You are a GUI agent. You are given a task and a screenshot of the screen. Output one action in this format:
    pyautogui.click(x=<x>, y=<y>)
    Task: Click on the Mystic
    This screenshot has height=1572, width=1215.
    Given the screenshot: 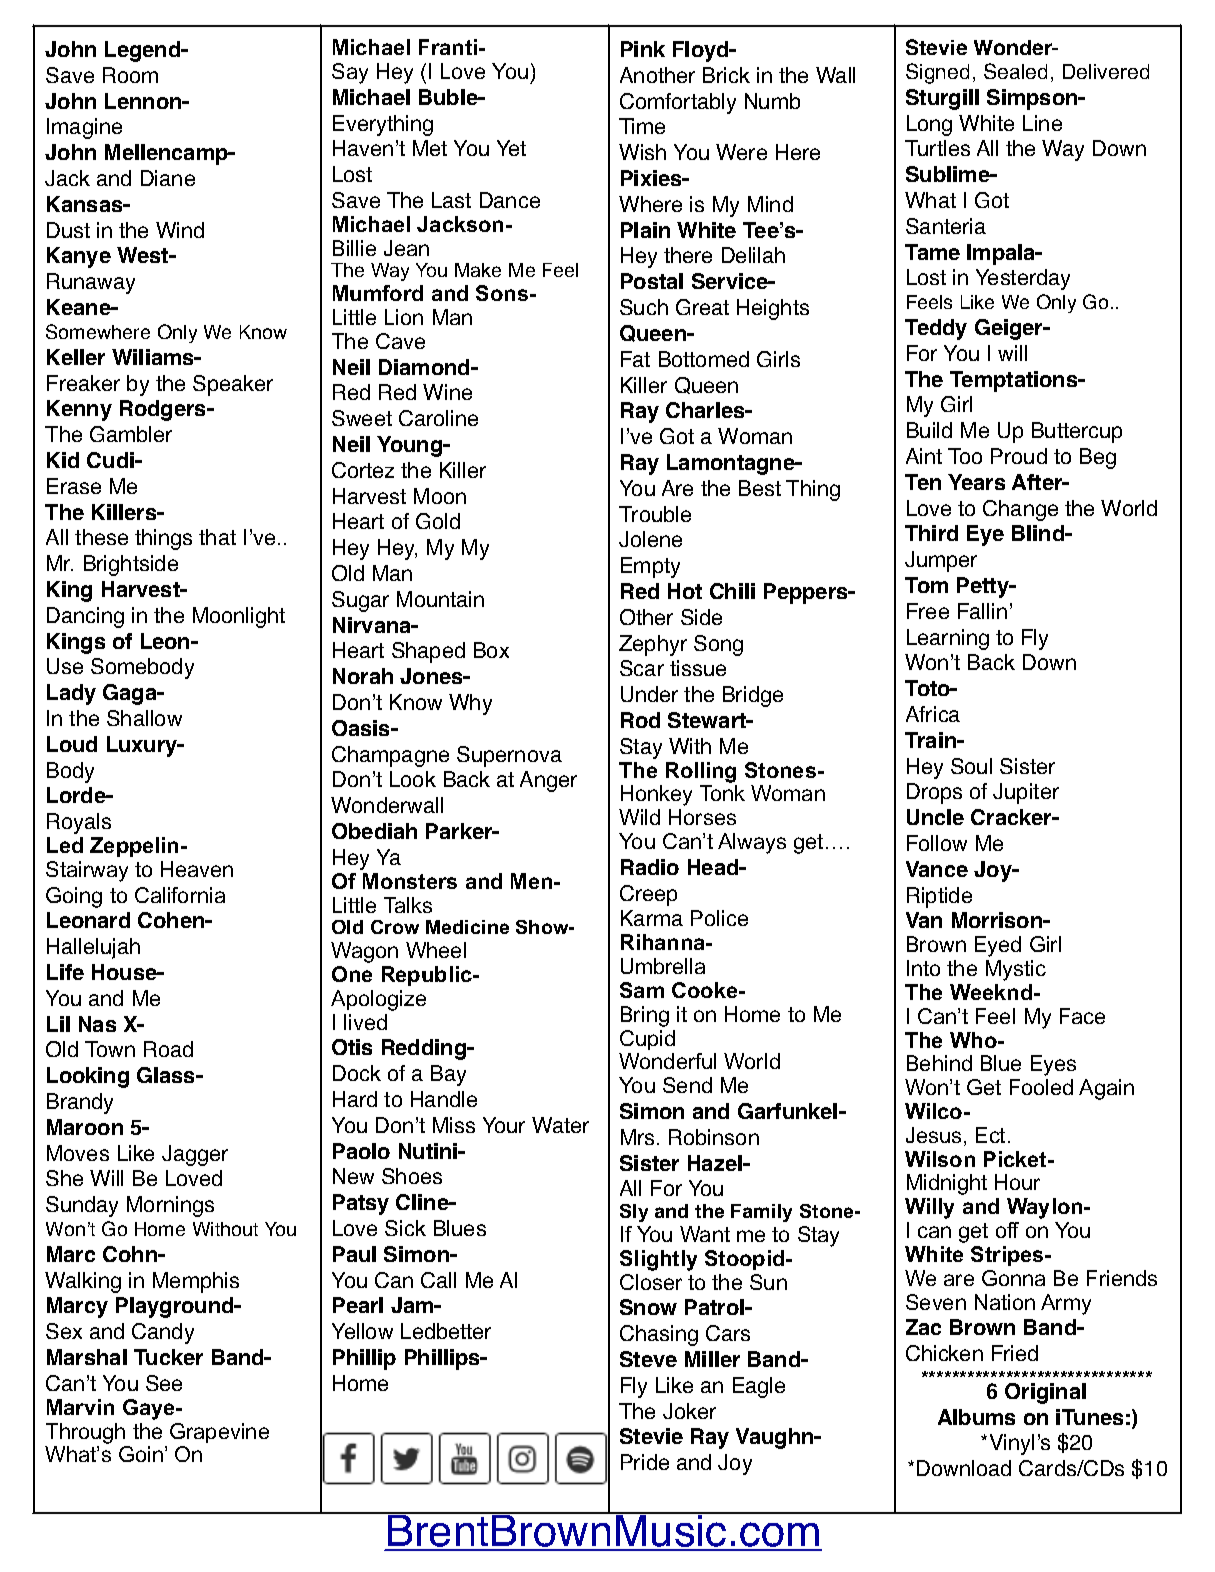 What is the action you would take?
    pyautogui.click(x=1016, y=970)
